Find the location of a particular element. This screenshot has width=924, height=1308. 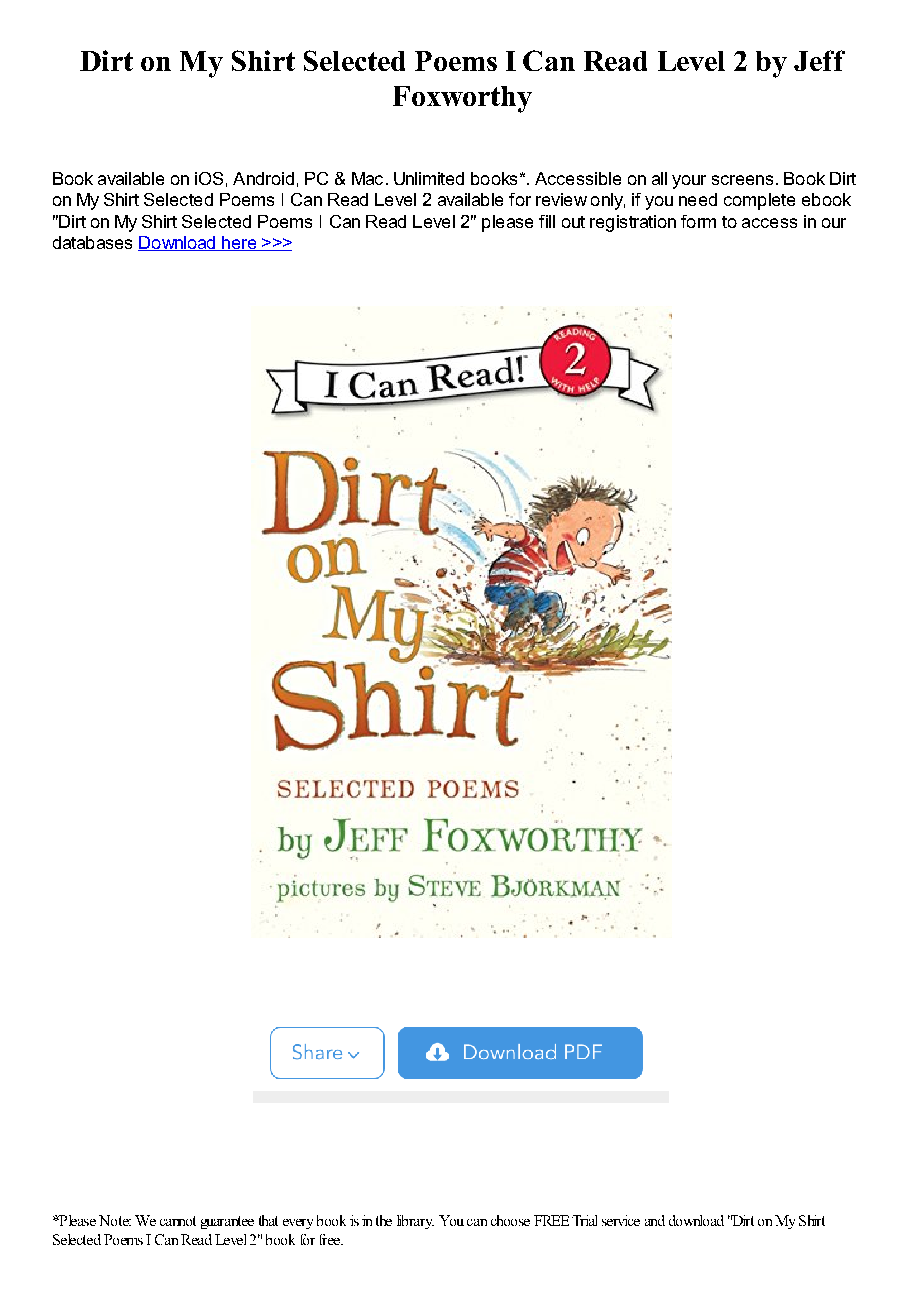

Mac is located at coordinates (367, 178).
